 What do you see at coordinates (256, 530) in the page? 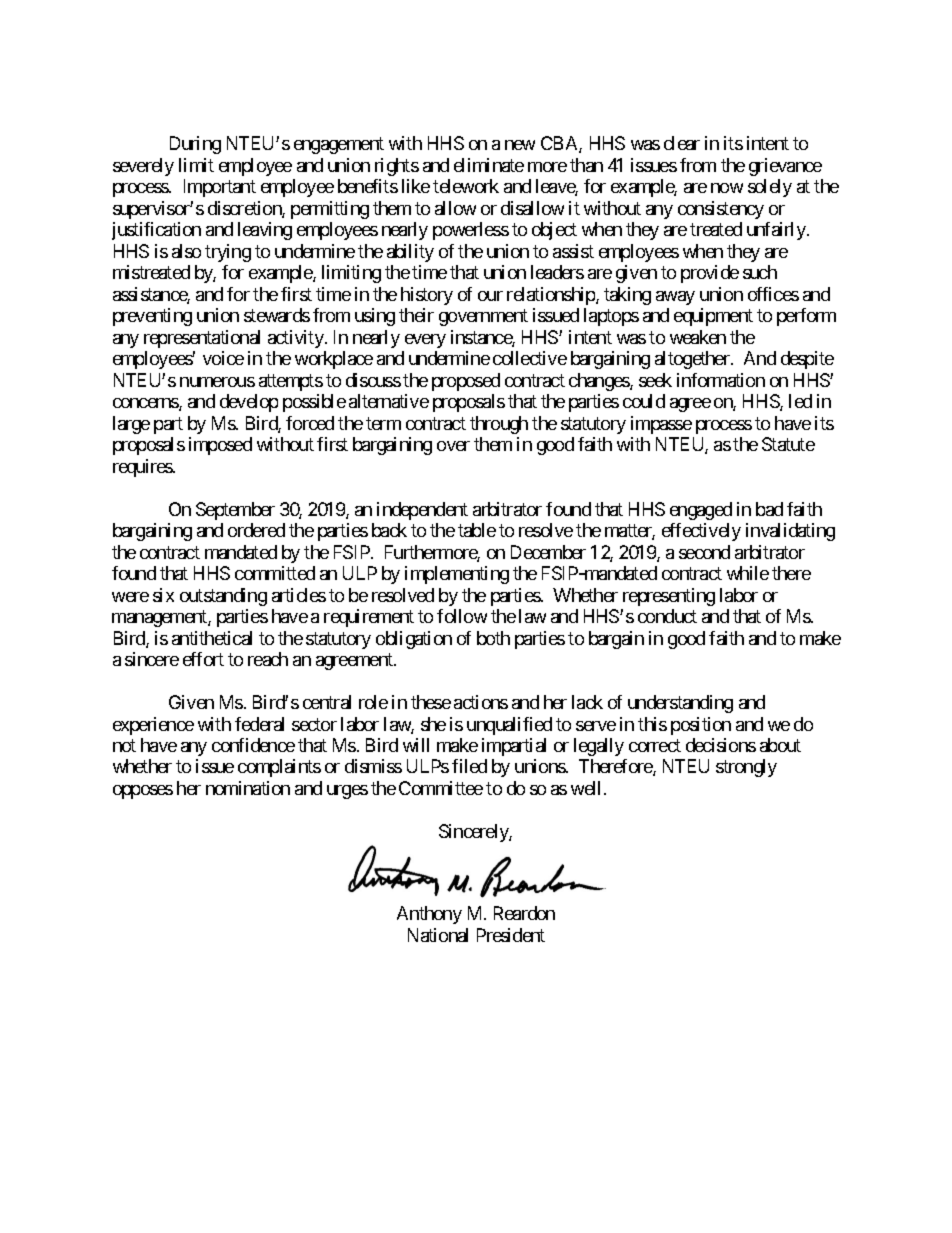
I see `ordered` at bounding box center [256, 530].
